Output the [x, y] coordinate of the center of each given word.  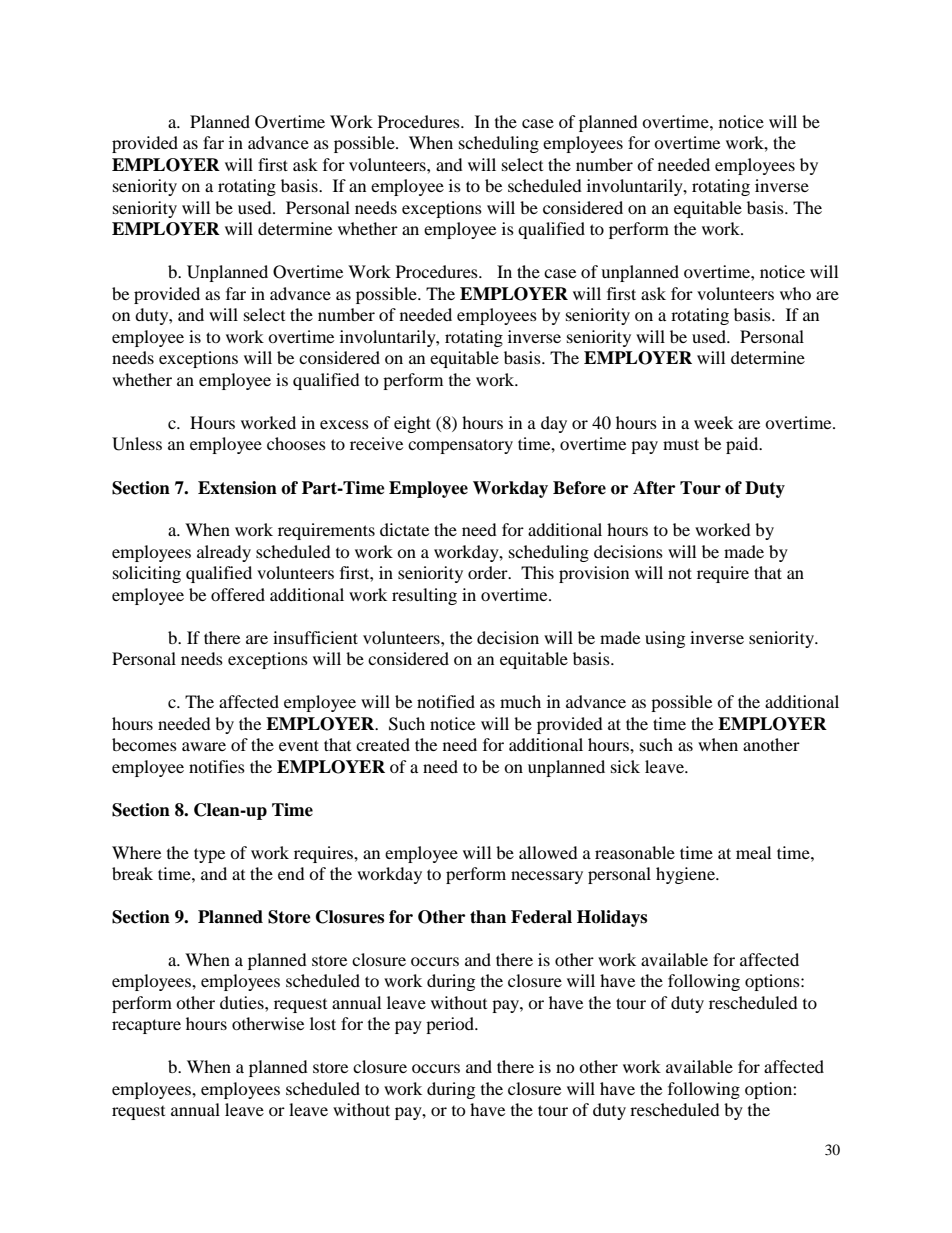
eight [412, 424]
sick [625, 766]
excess [344, 424]
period [451, 1025]
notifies [217, 766]
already [224, 553]
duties [243, 1002]
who [795, 293]
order [489, 572]
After [654, 488]
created [383, 744]
